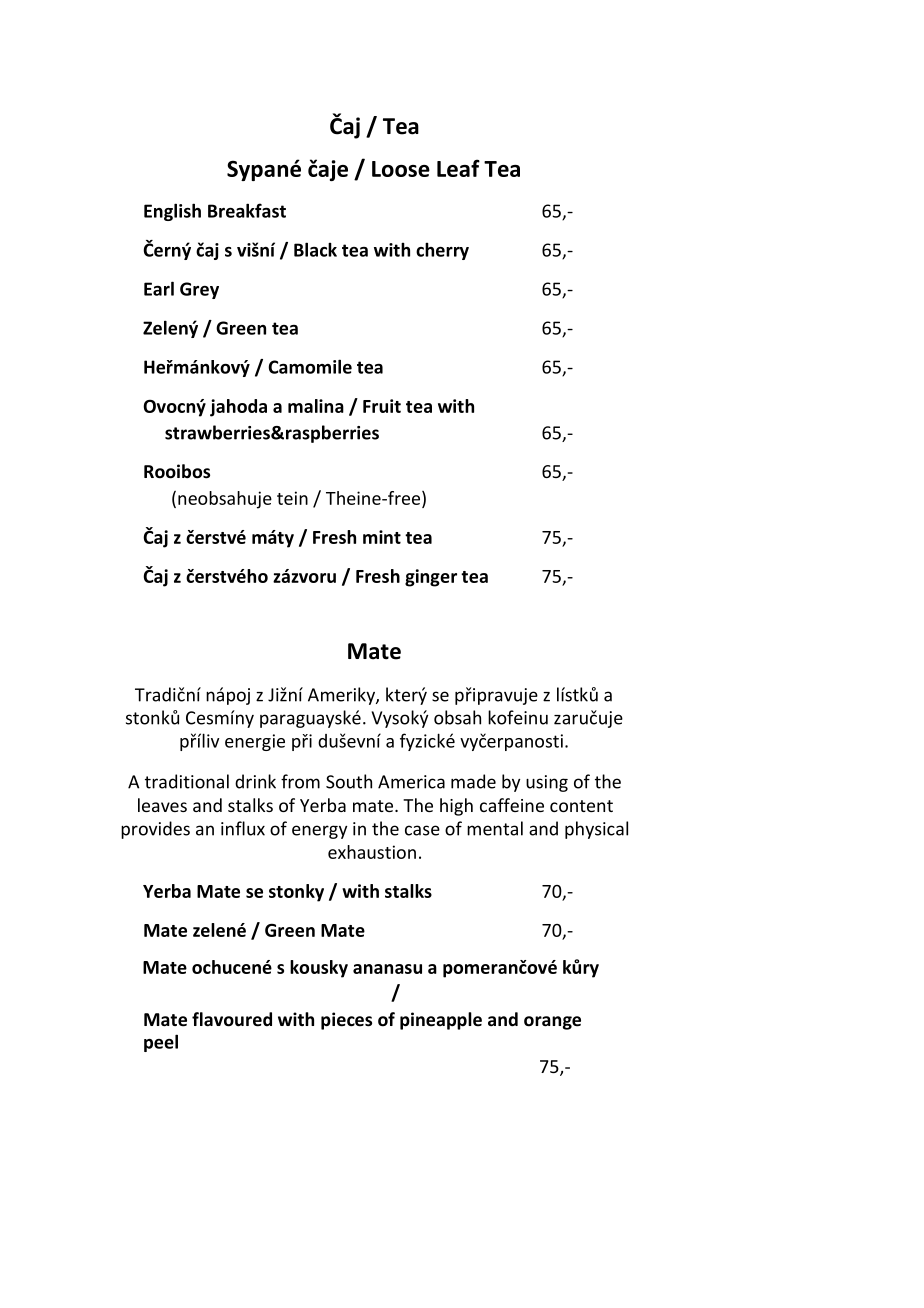 The image size is (924, 1308). I want to click on tein, so click(292, 498).
